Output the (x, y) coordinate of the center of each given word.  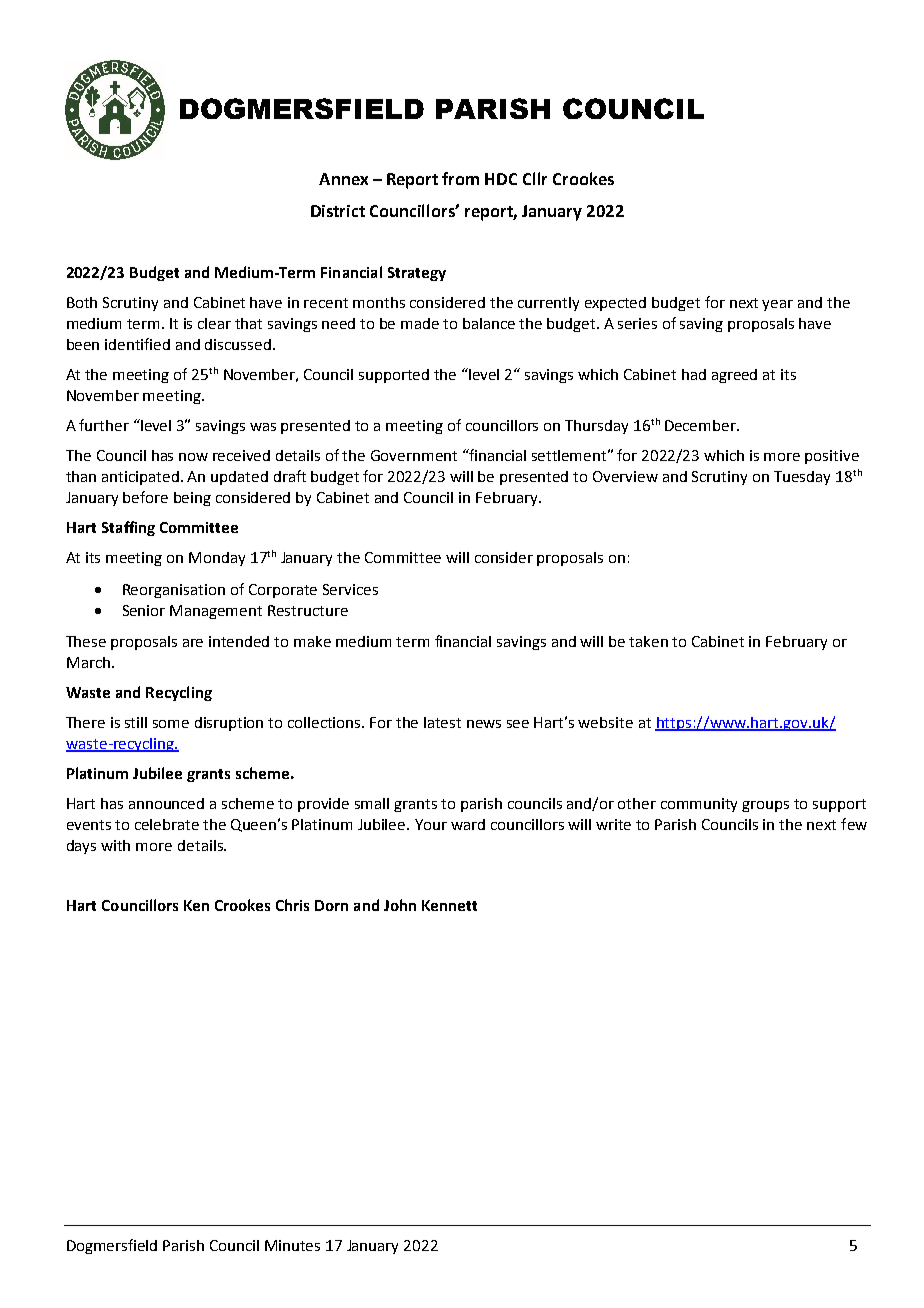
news (484, 724)
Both (82, 302)
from (460, 178)
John (400, 905)
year (777, 305)
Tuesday (802, 478)
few (854, 824)
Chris (292, 905)
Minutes (292, 1245)
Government (414, 455)
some (171, 724)
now (193, 457)
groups (765, 806)
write (613, 824)
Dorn (331, 905)
